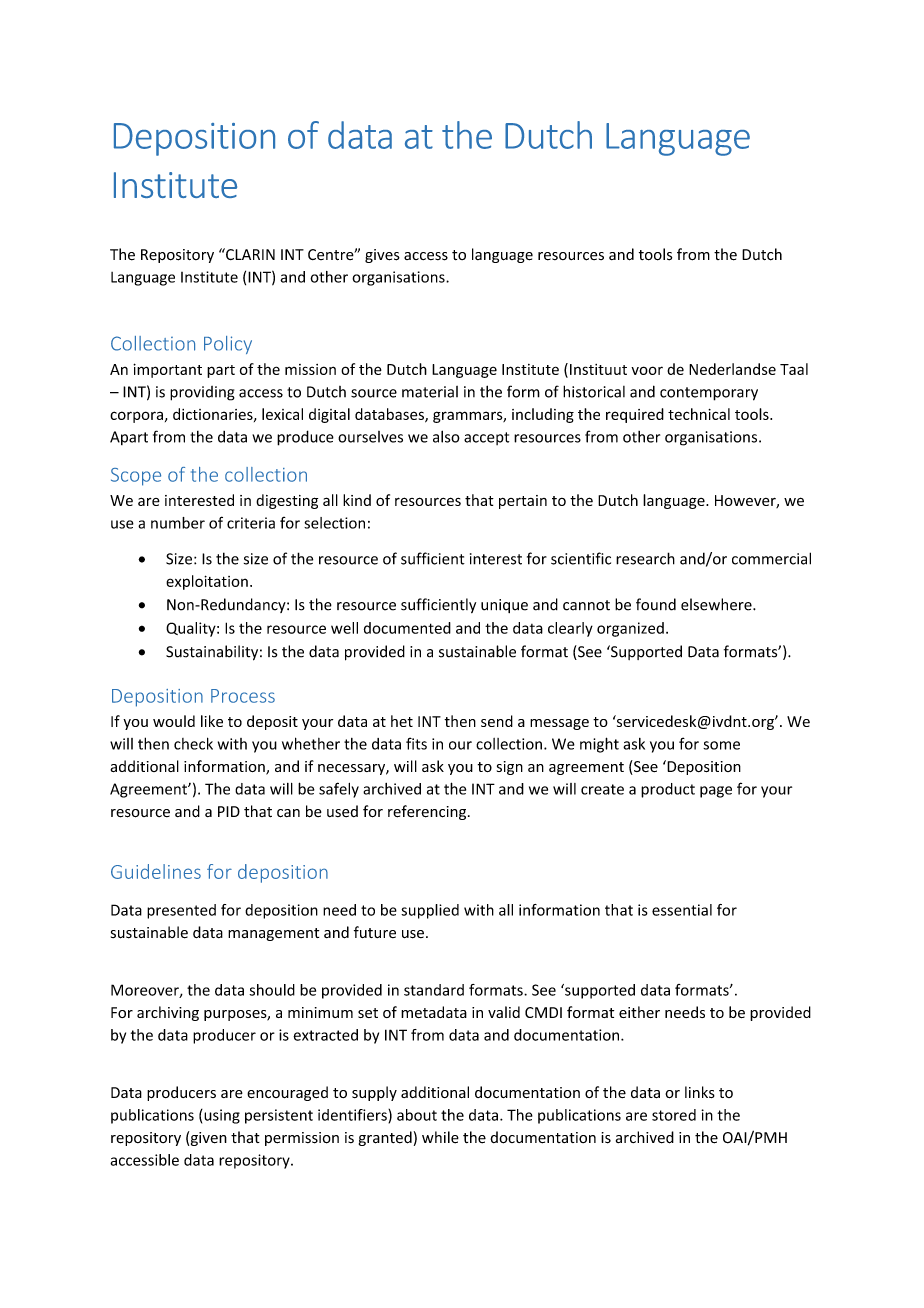 The height and width of the screenshot is (1308, 924). What do you see at coordinates (716, 792) in the screenshot?
I see `page` at bounding box center [716, 792].
